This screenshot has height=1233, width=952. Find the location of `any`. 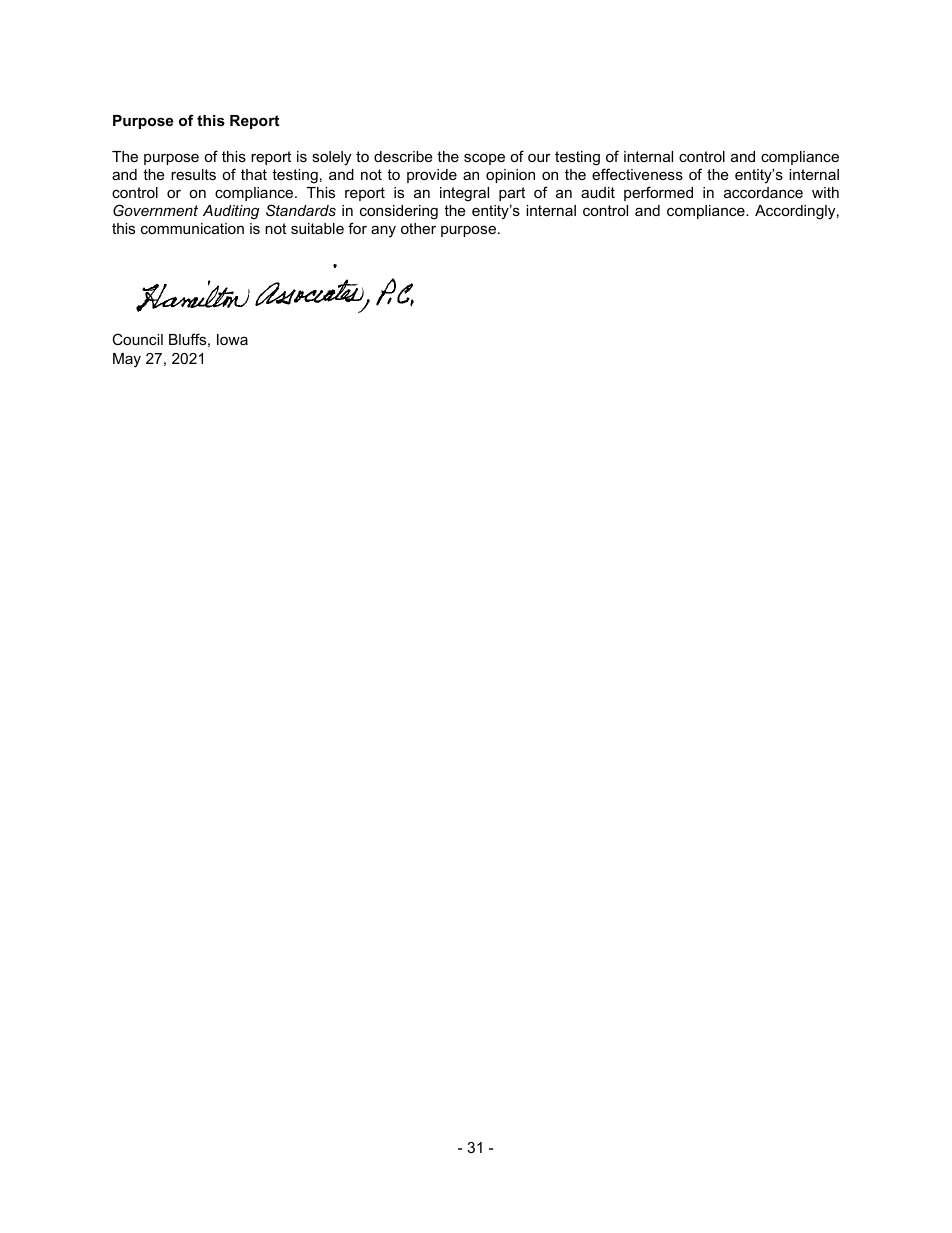

any is located at coordinates (383, 231).
